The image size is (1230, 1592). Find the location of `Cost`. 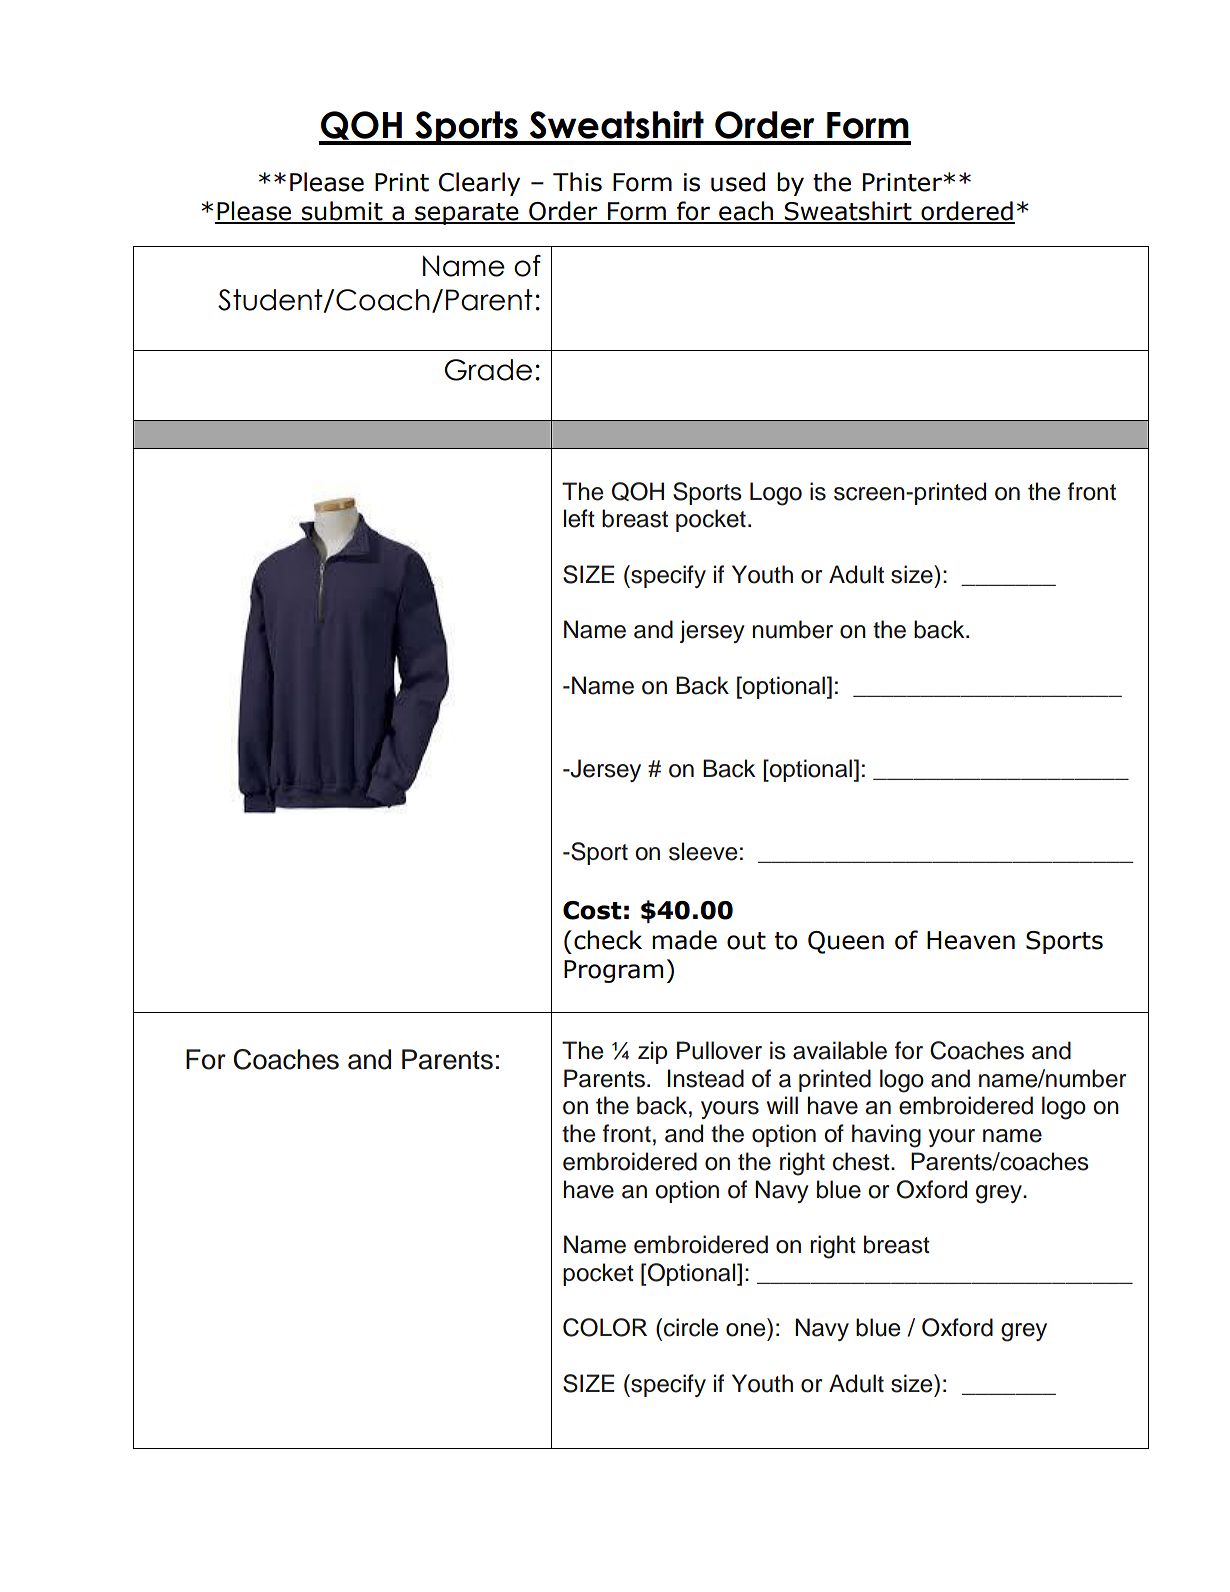

Cost is located at coordinates (592, 910).
